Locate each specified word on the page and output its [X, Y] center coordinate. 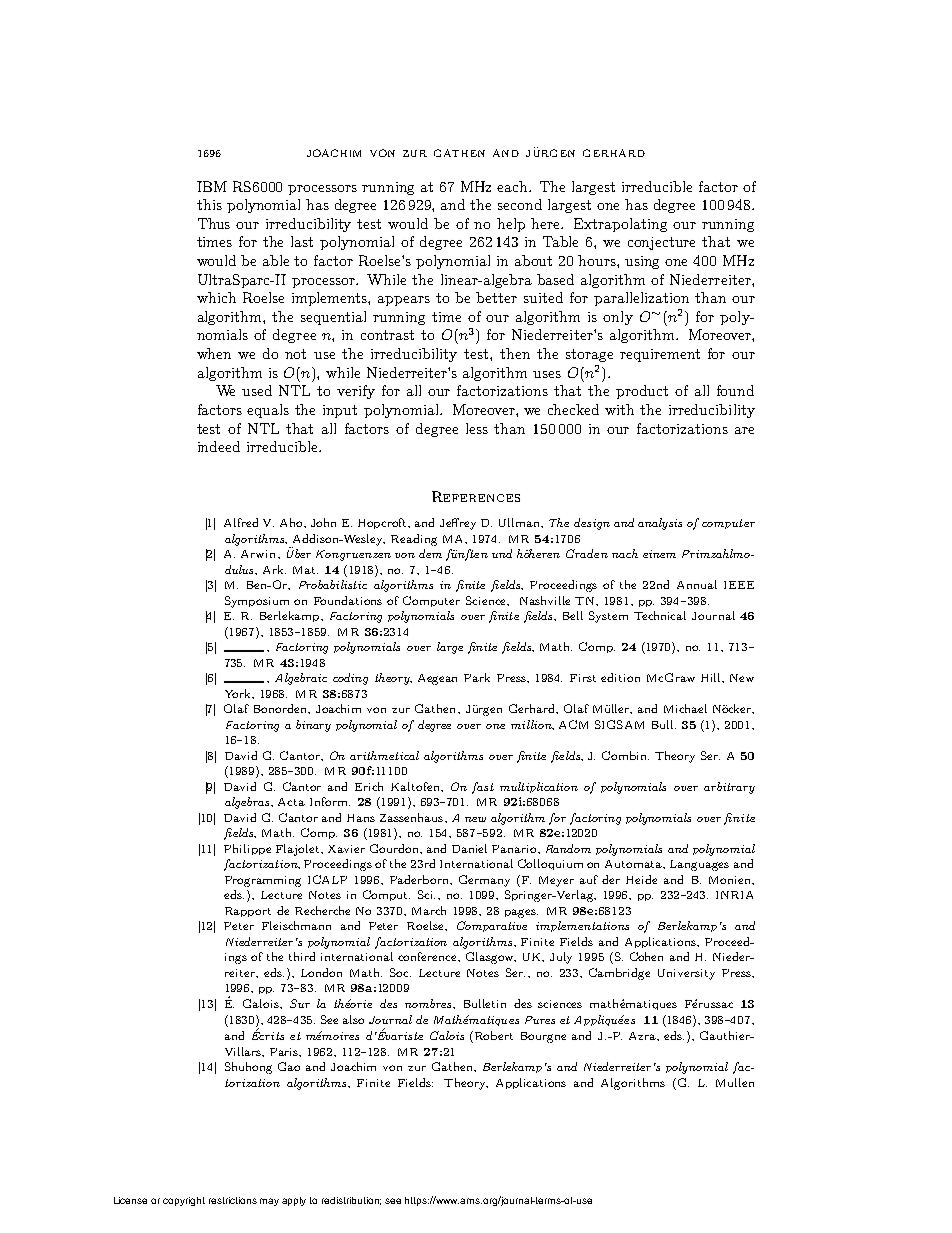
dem [430, 553]
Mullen [735, 1082]
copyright [184, 1201]
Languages [699, 865]
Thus [214, 223]
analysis [660, 524]
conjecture [661, 243]
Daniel [469, 848]
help [511, 225]
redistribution [351, 1201]
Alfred [241, 522]
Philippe [247, 849]
